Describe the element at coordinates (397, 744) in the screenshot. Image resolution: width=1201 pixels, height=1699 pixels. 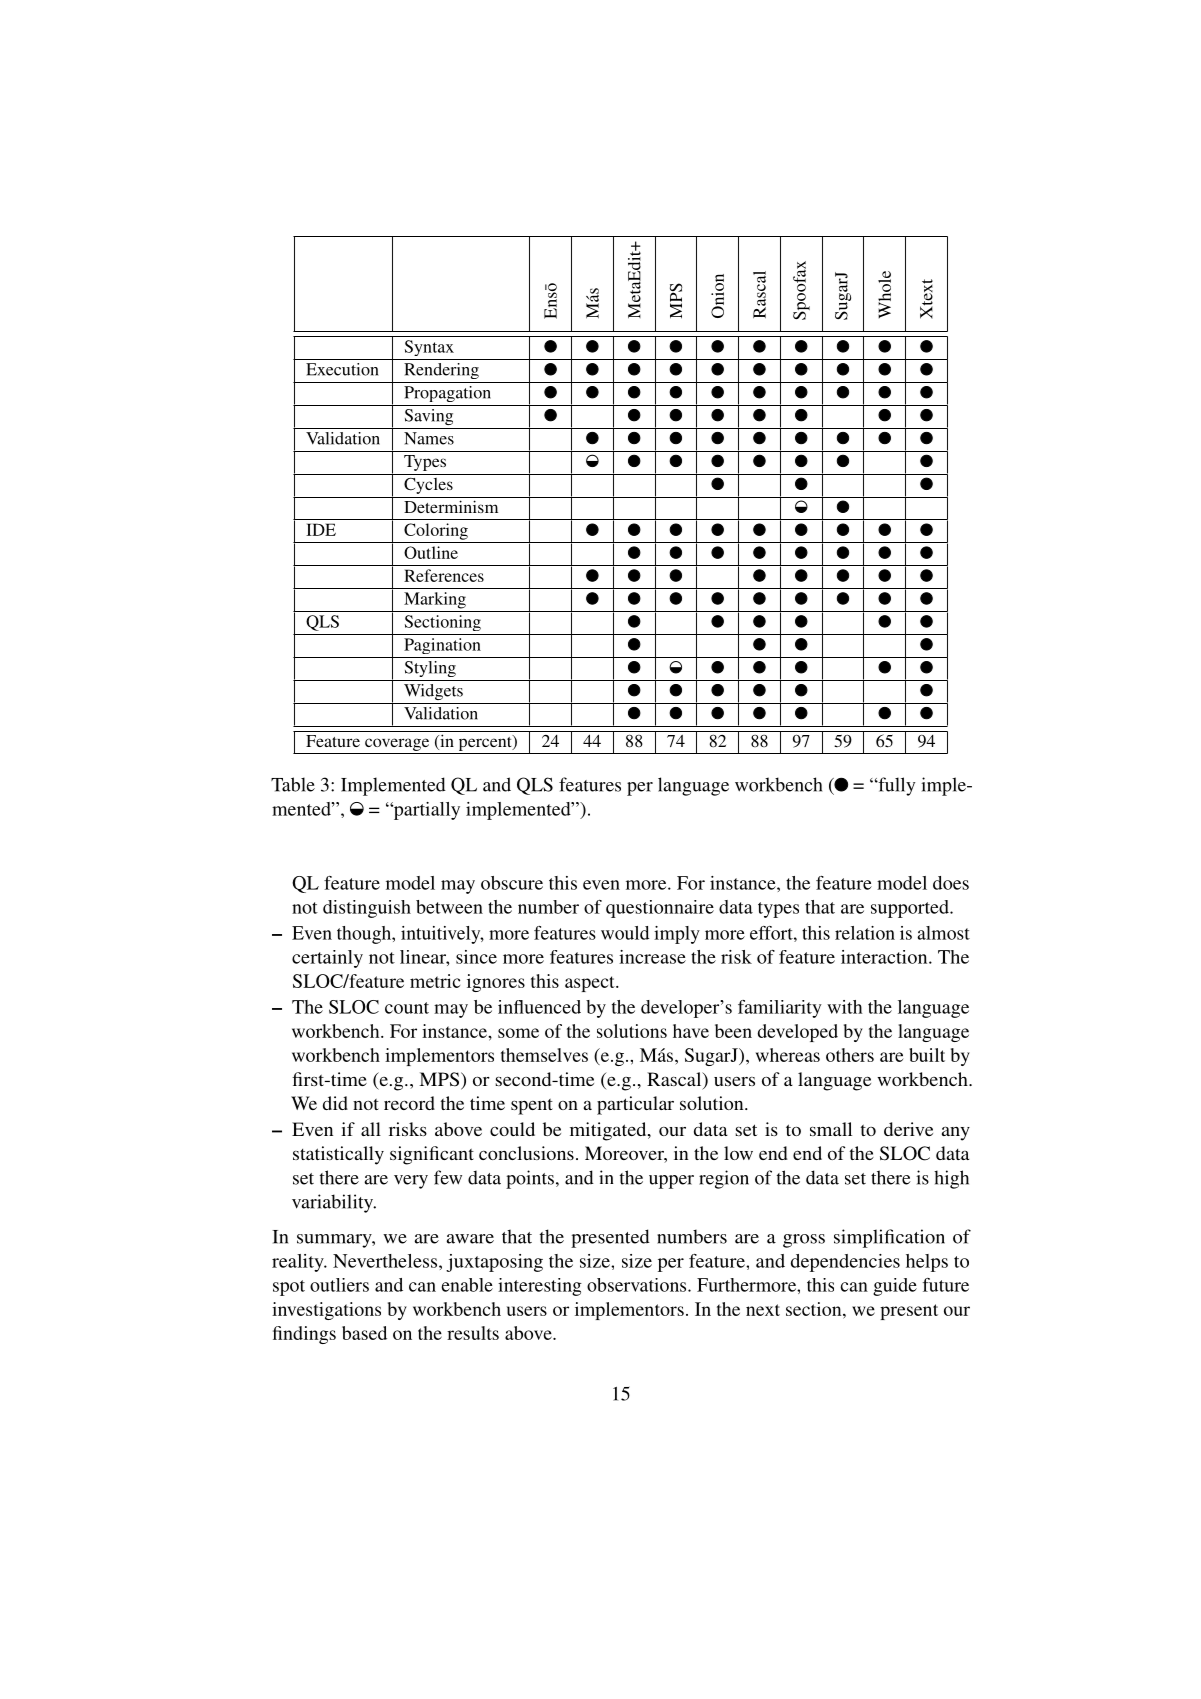
I see `coverage` at that location.
